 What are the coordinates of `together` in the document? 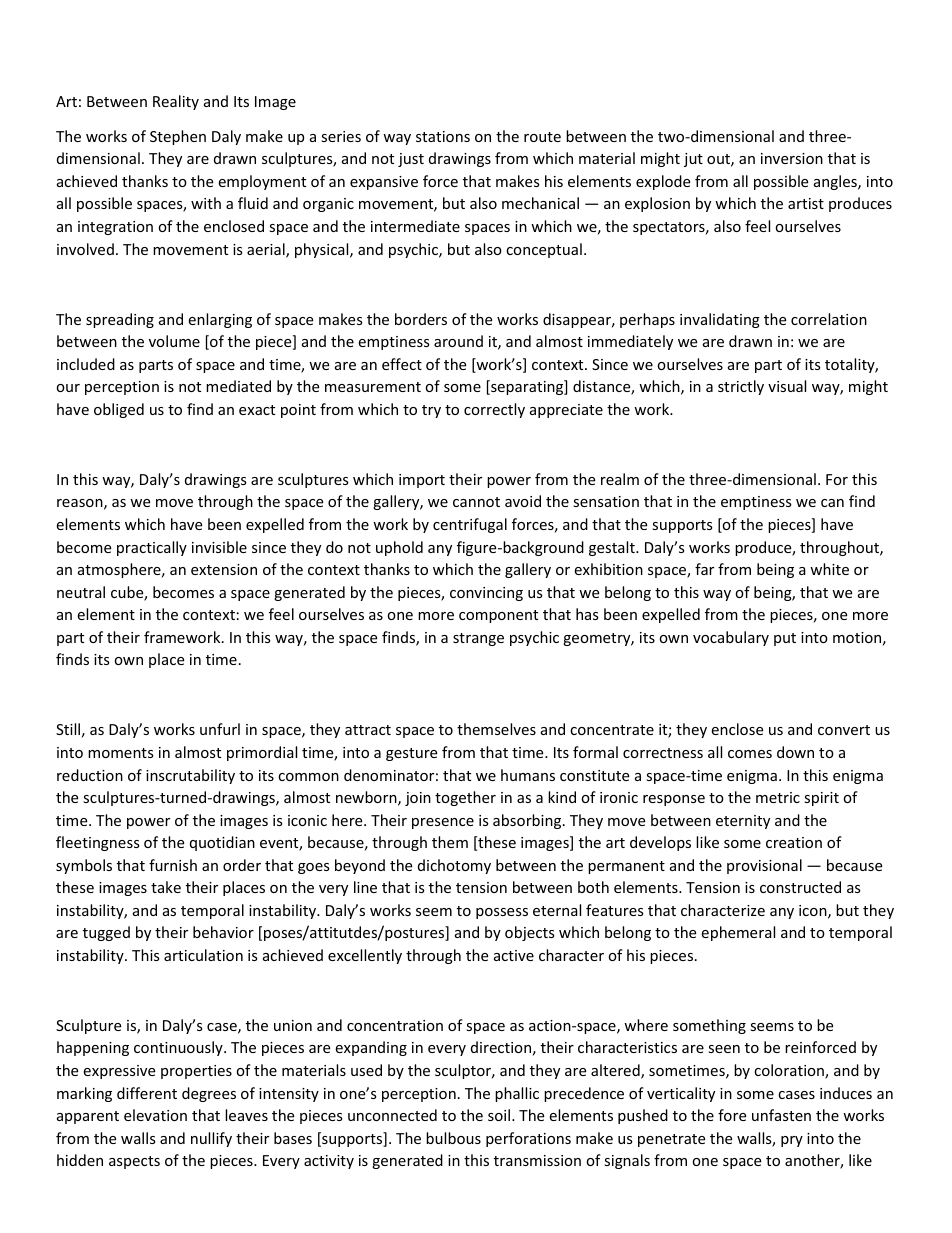 It's located at (465, 798).
